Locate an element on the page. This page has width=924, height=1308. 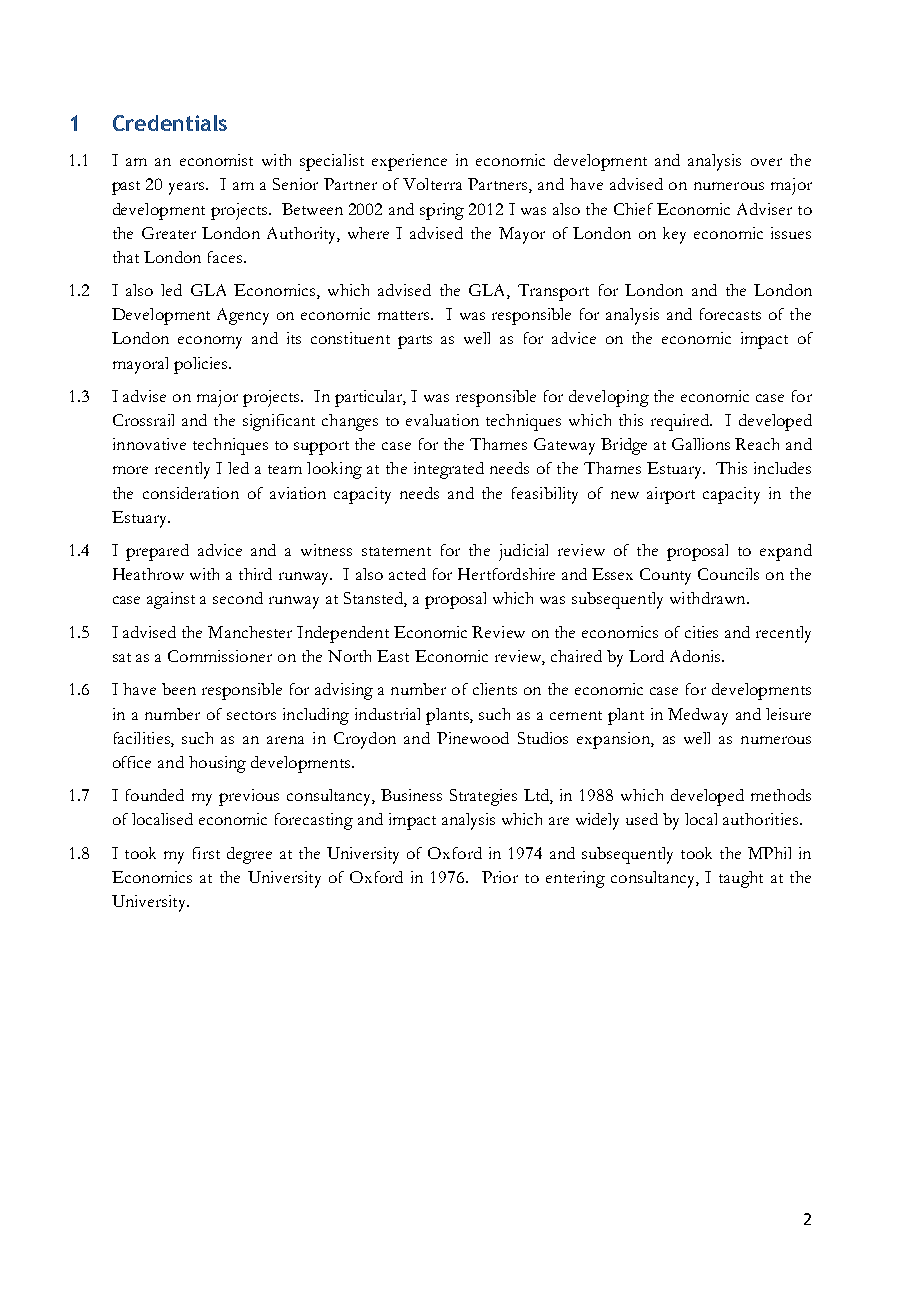
over is located at coordinates (766, 162).
